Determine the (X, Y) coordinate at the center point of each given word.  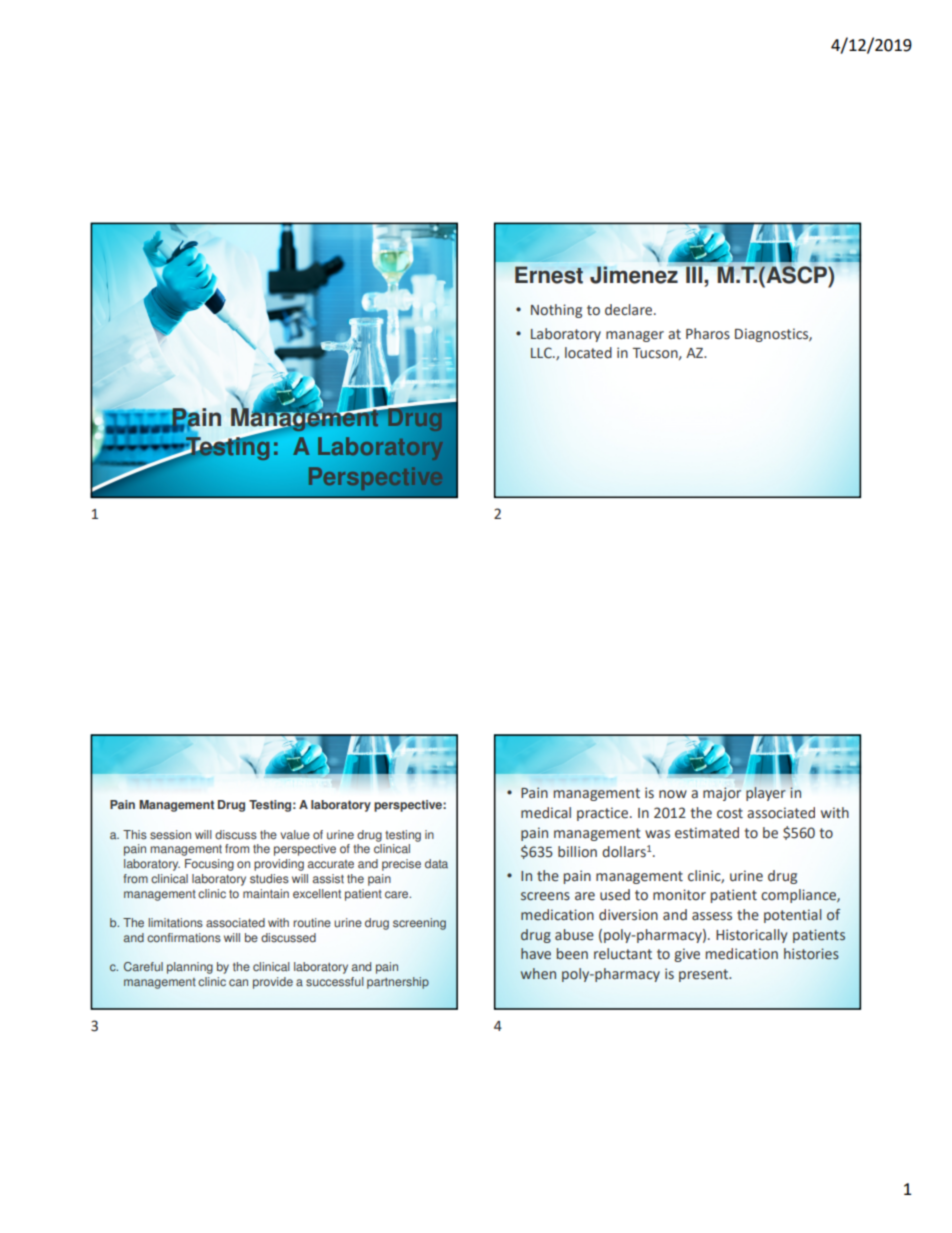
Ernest (549, 275)
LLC (542, 353)
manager (635, 336)
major (722, 794)
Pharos (708, 334)
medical (546, 813)
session (170, 835)
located (588, 353)
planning (190, 968)
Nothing (556, 311)
